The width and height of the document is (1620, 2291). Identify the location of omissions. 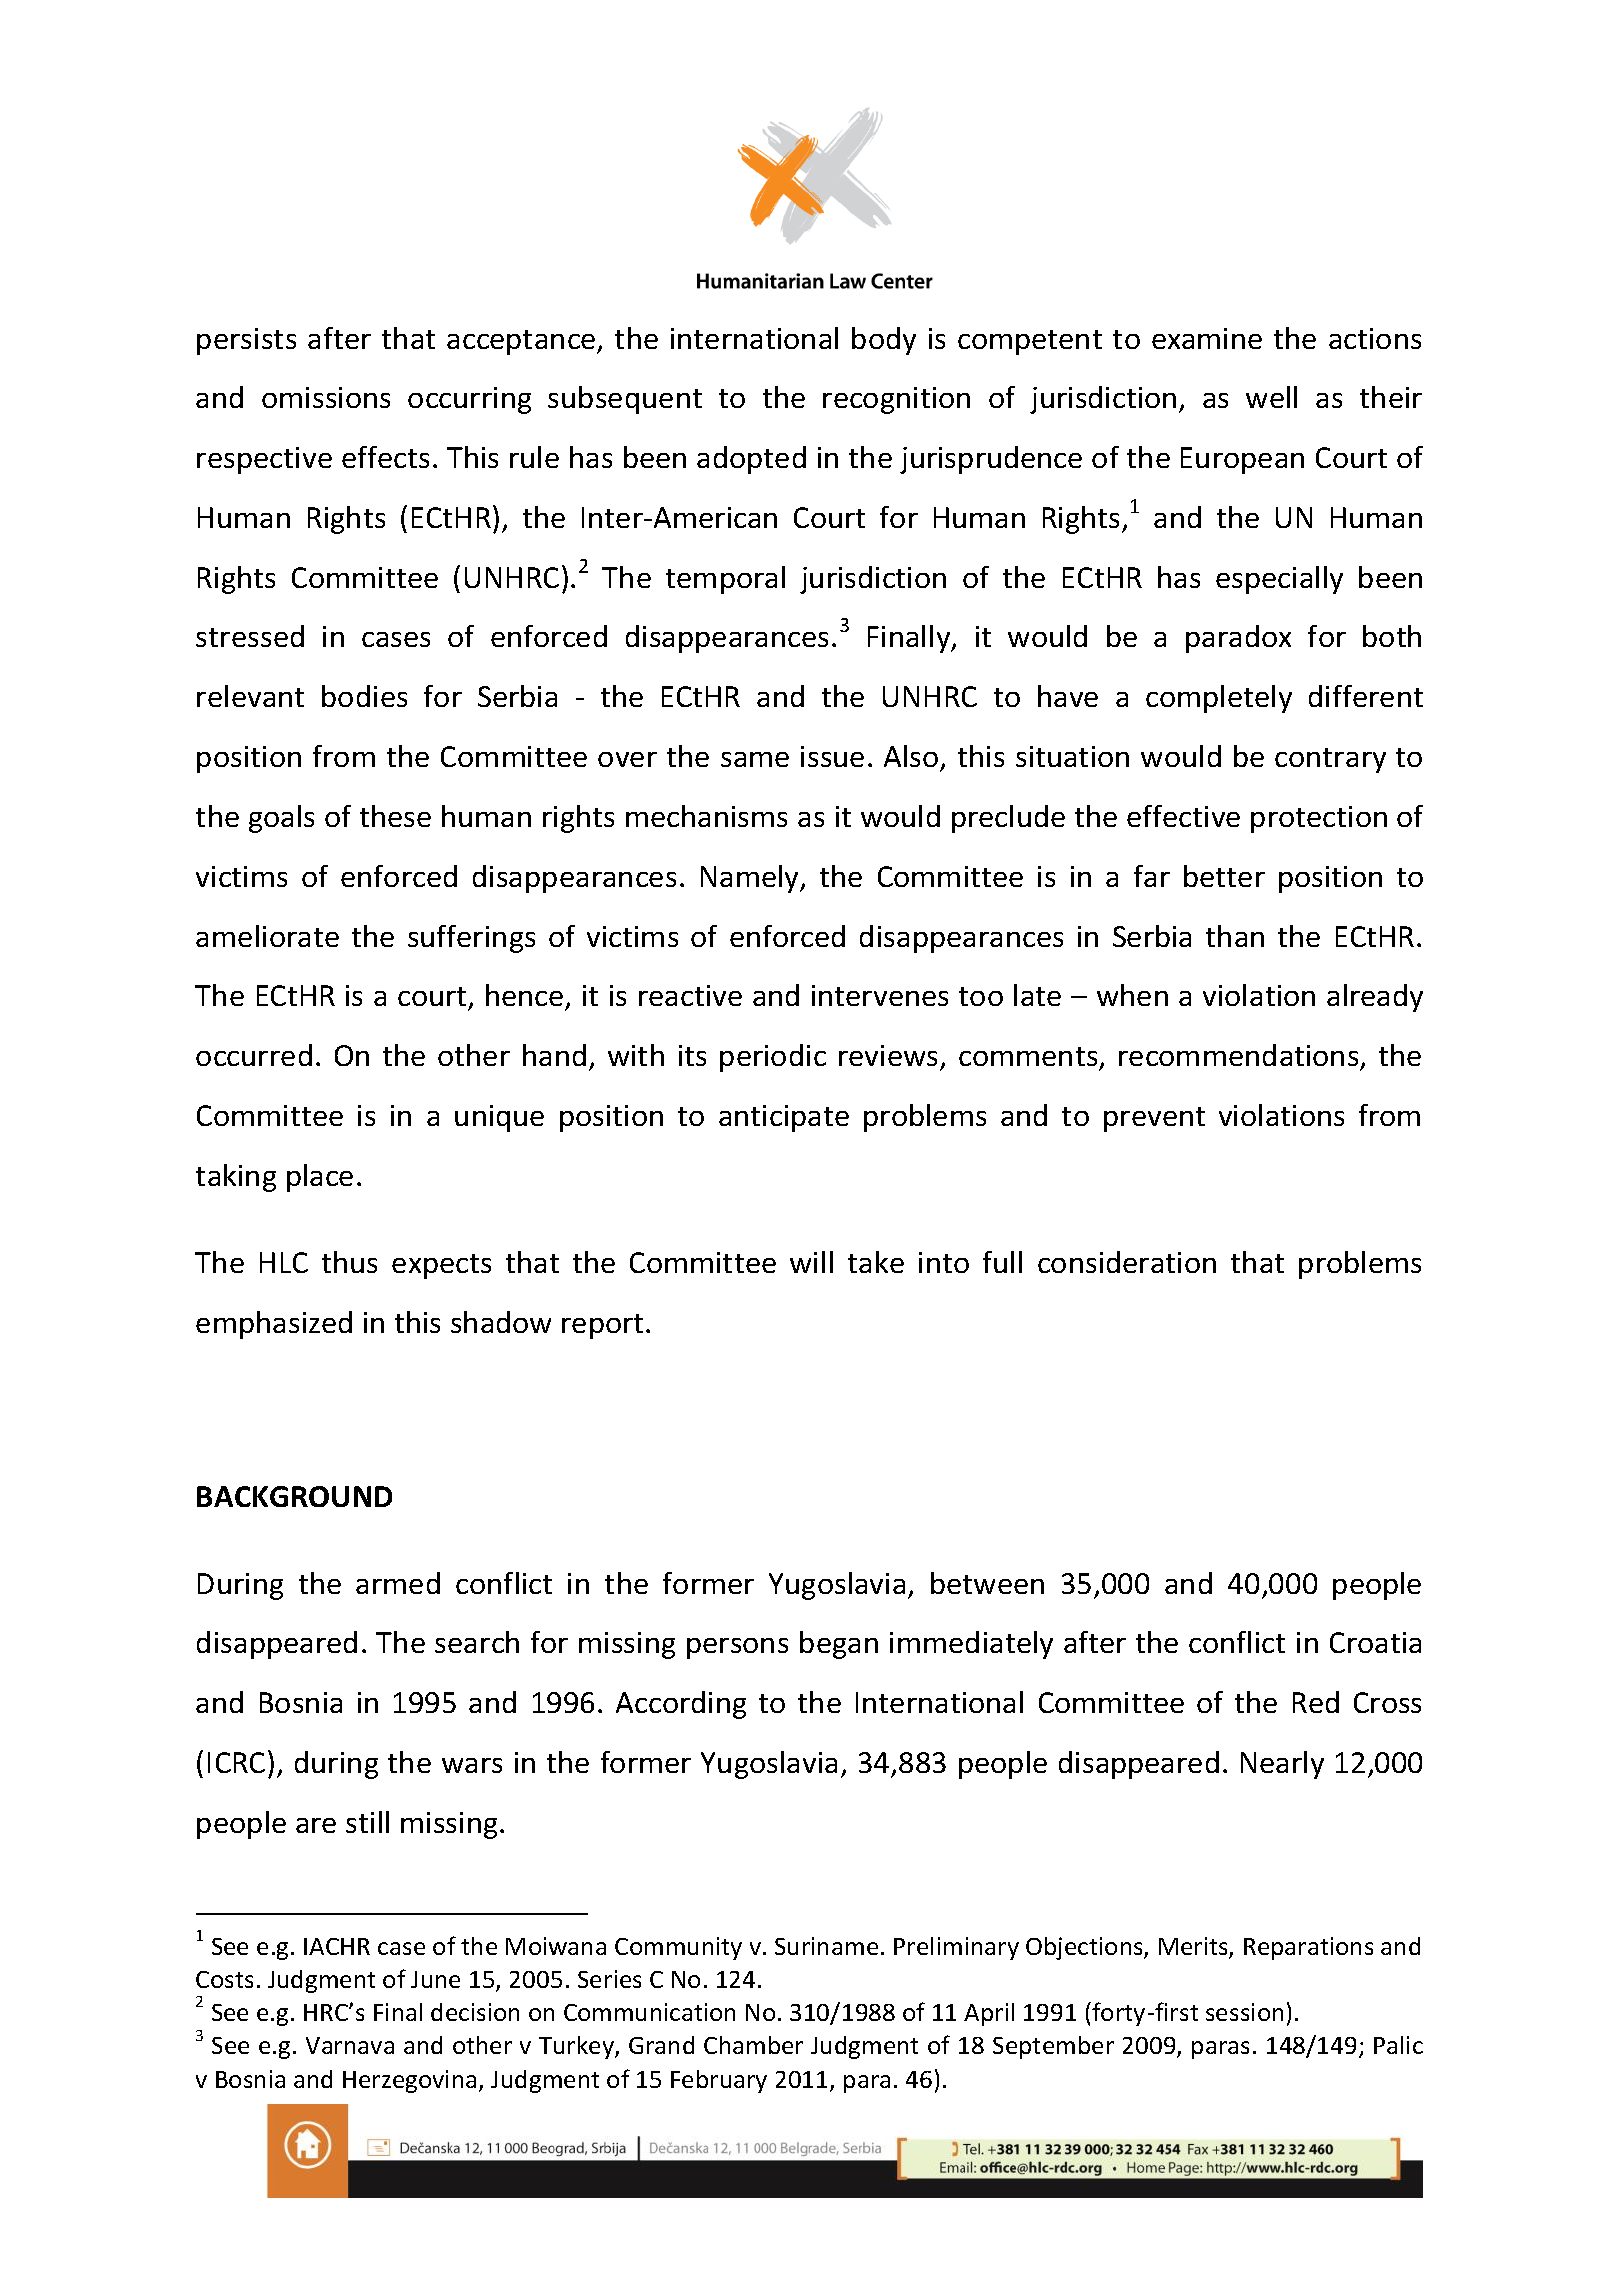
(326, 397).
